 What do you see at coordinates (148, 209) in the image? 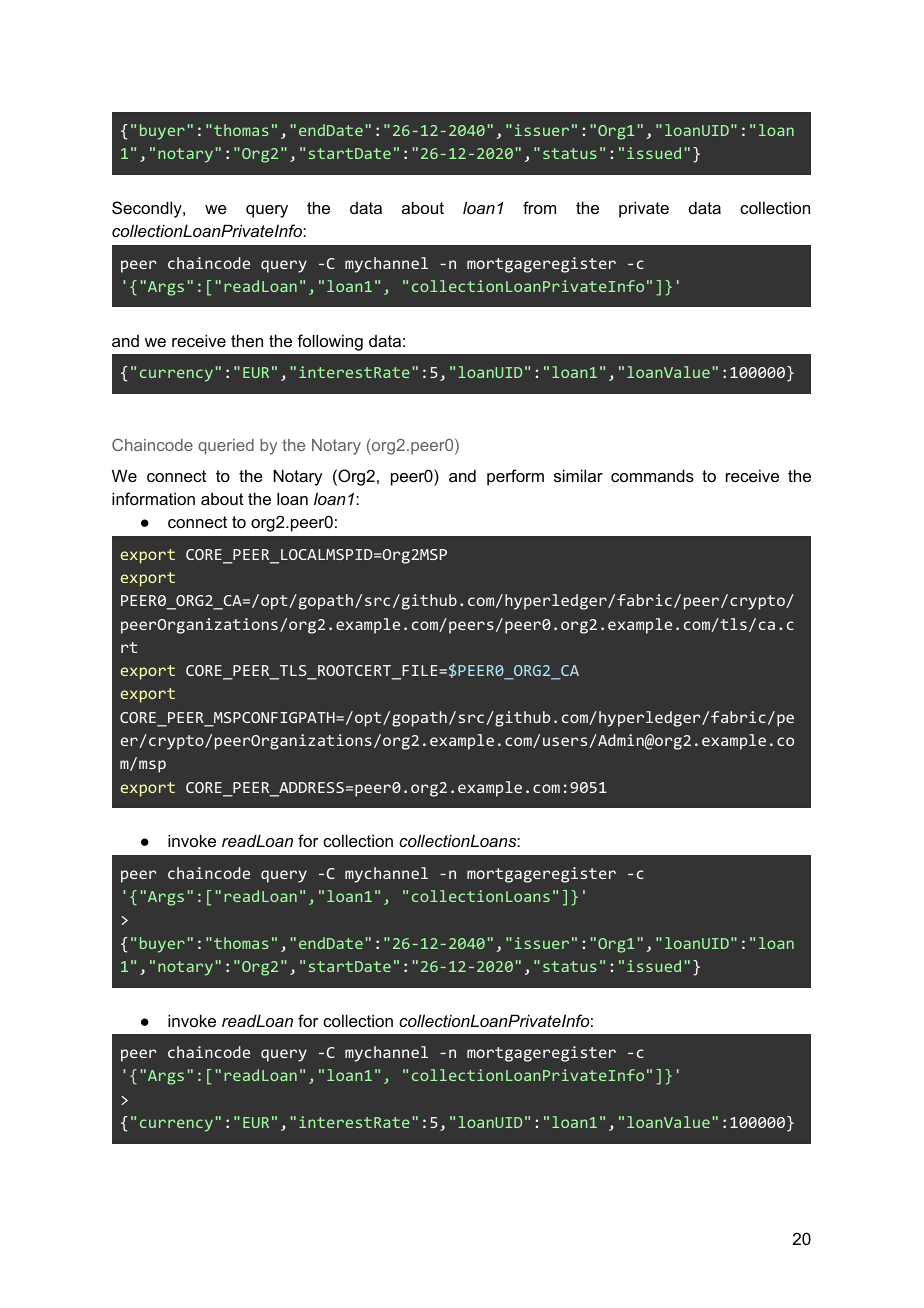
I see `Secondly` at bounding box center [148, 209].
